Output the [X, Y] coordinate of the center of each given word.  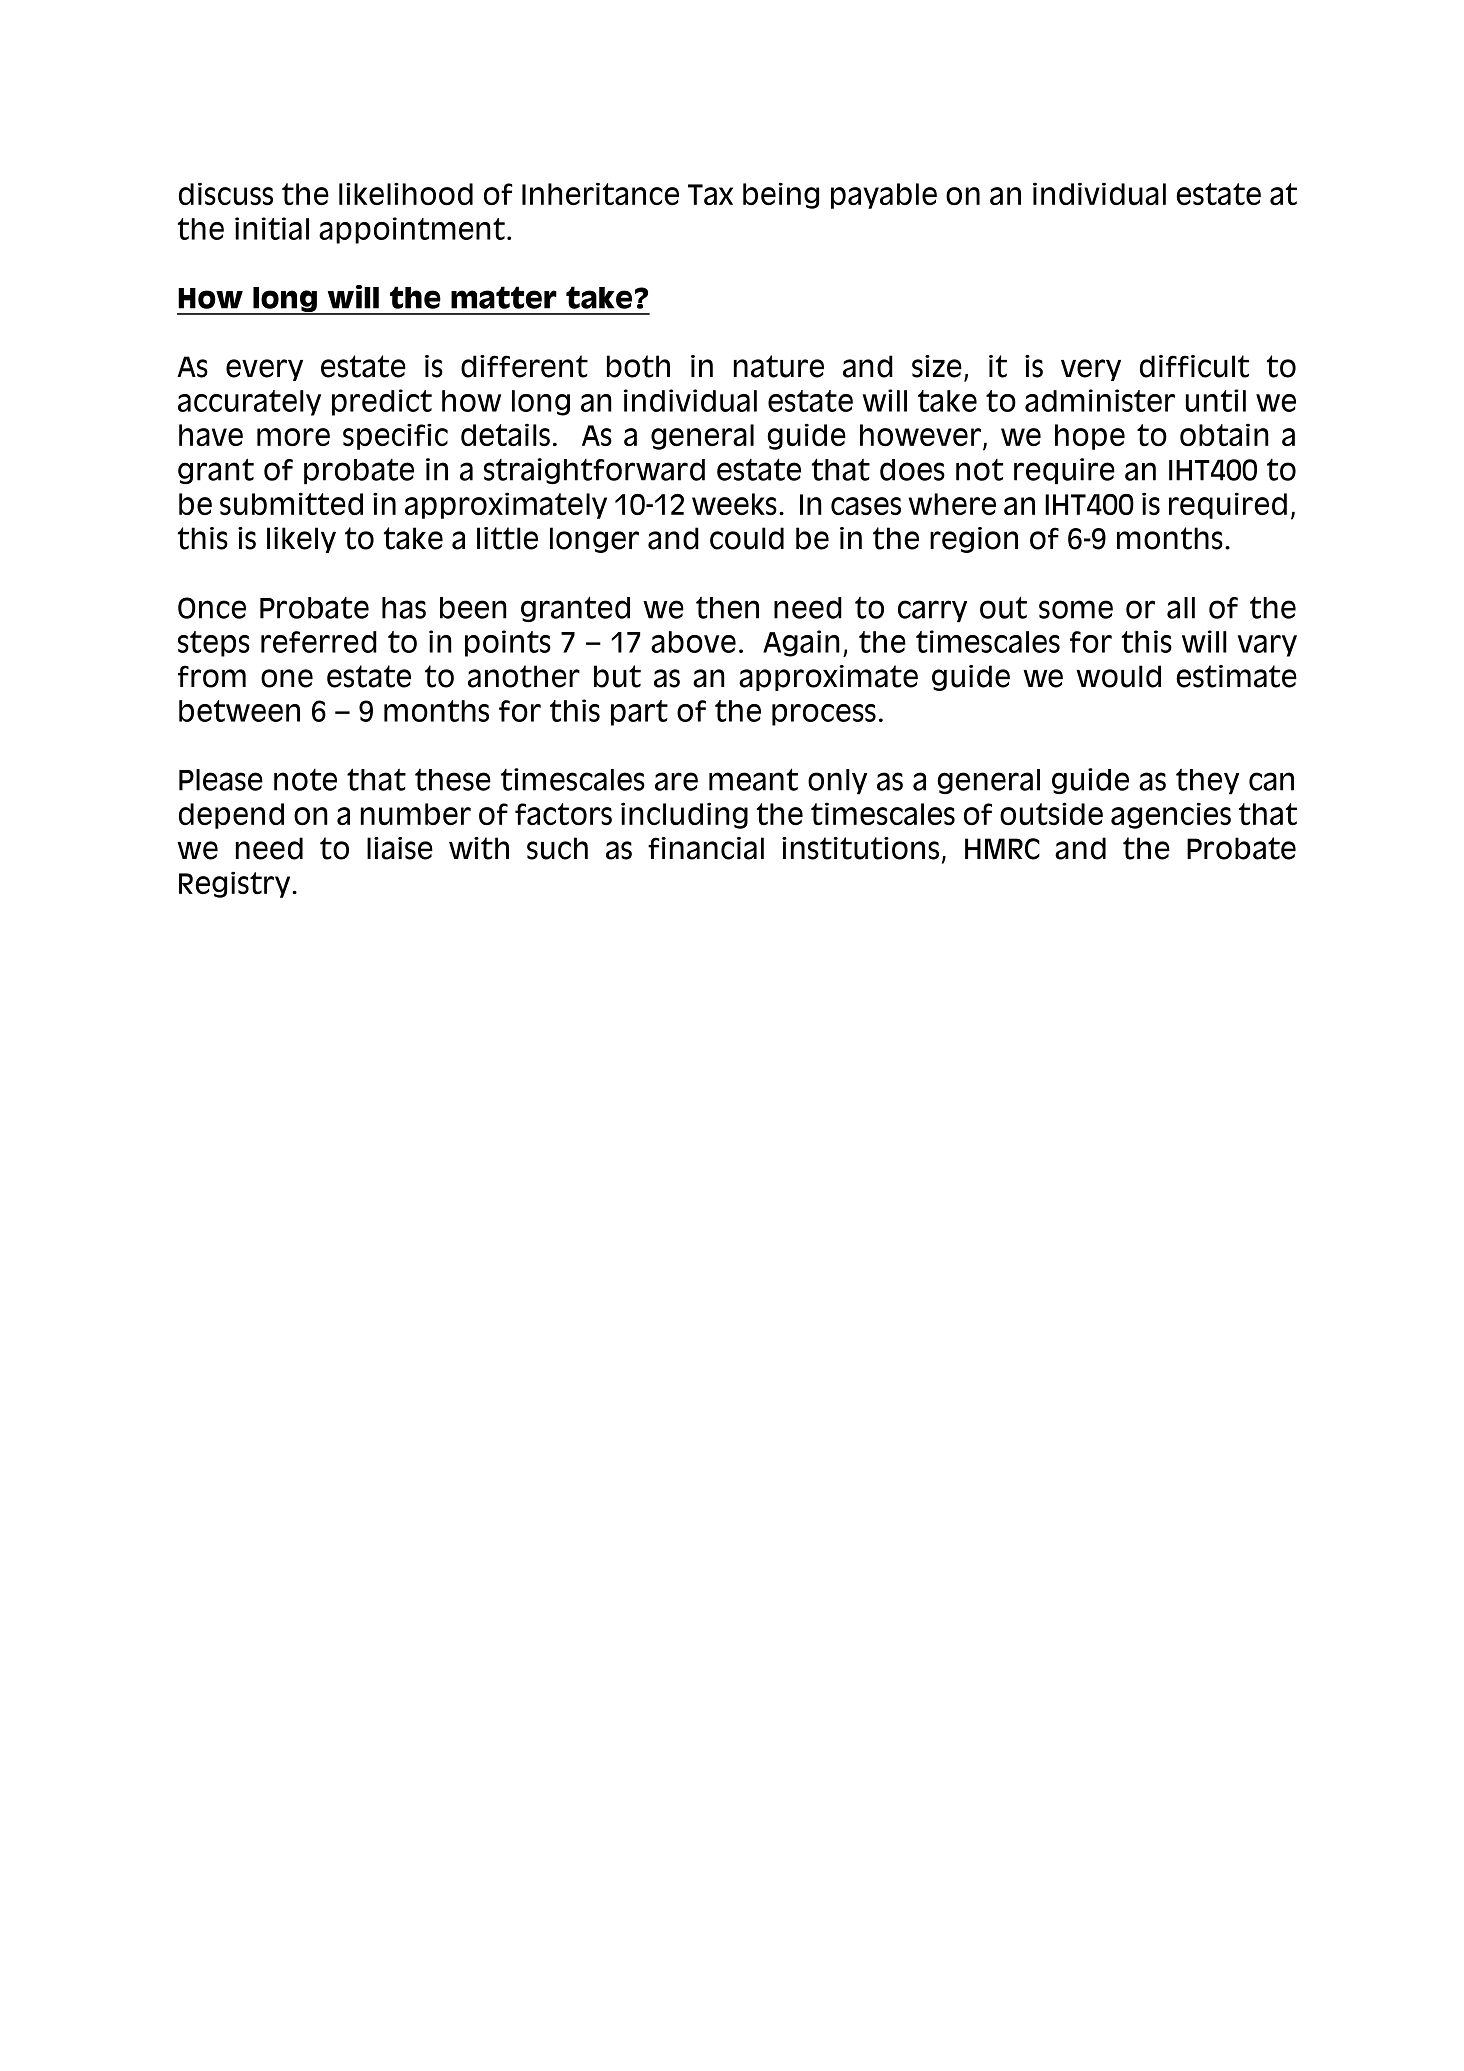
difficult [1194, 366]
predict [382, 402]
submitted [291, 503]
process [824, 715]
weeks [734, 504]
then [727, 608]
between [239, 711]
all [1181, 608]
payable [884, 196]
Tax [710, 194]
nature [779, 366]
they [1207, 781]
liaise [400, 848]
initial [272, 228]
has [404, 608]
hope [1090, 437]
